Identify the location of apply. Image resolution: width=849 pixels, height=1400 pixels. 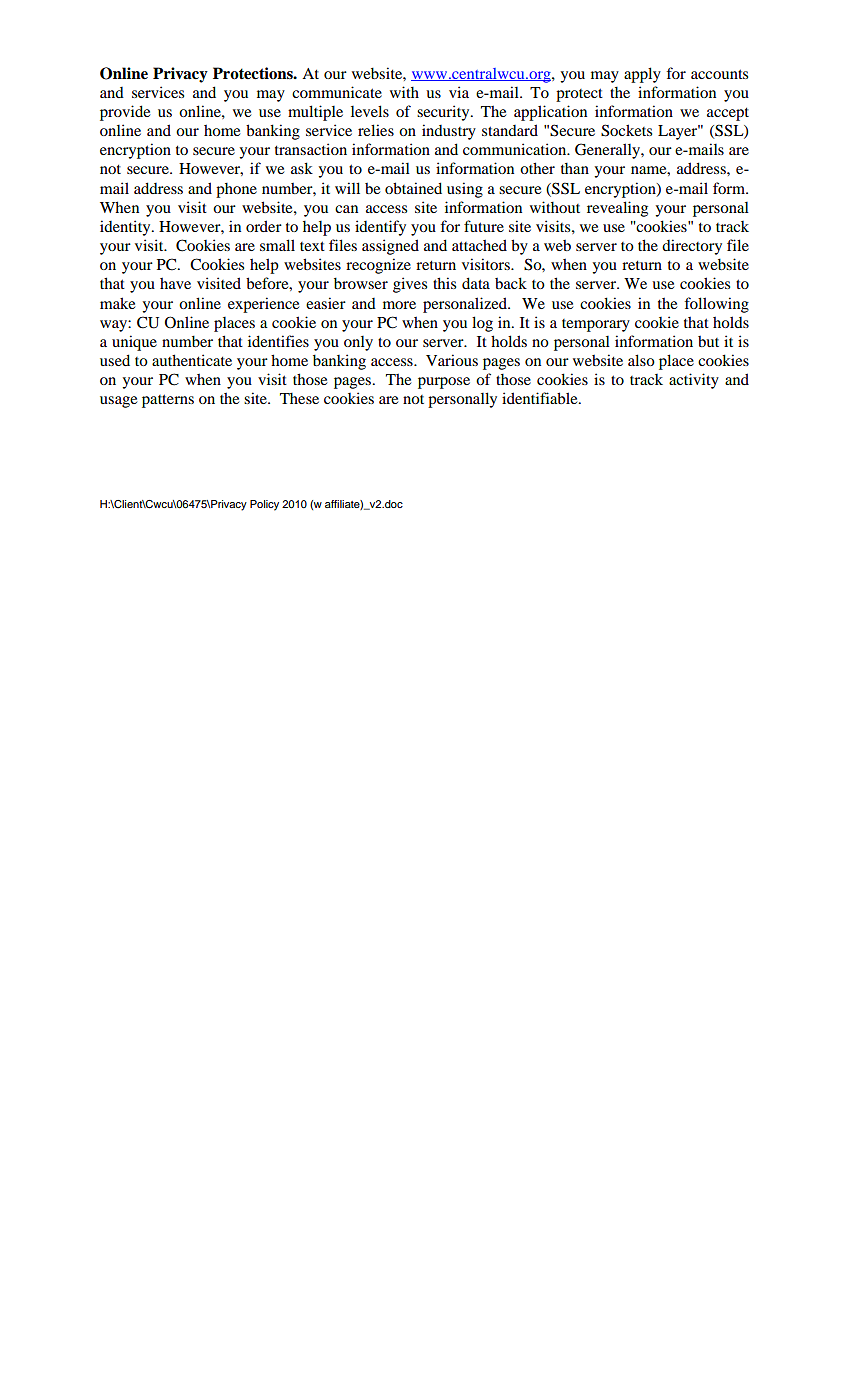
(642, 75).
